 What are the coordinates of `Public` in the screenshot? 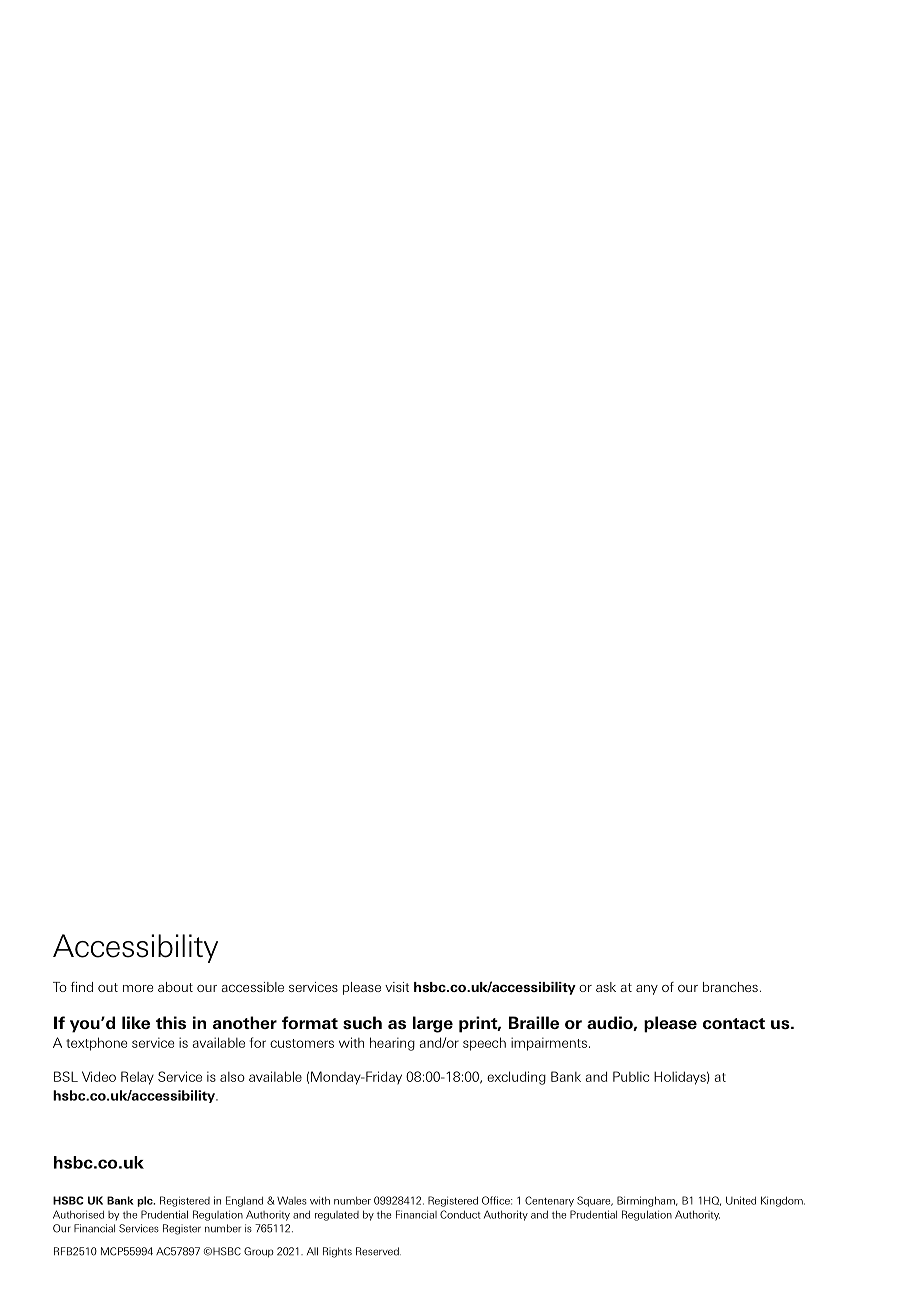 It's located at (631, 1076).
